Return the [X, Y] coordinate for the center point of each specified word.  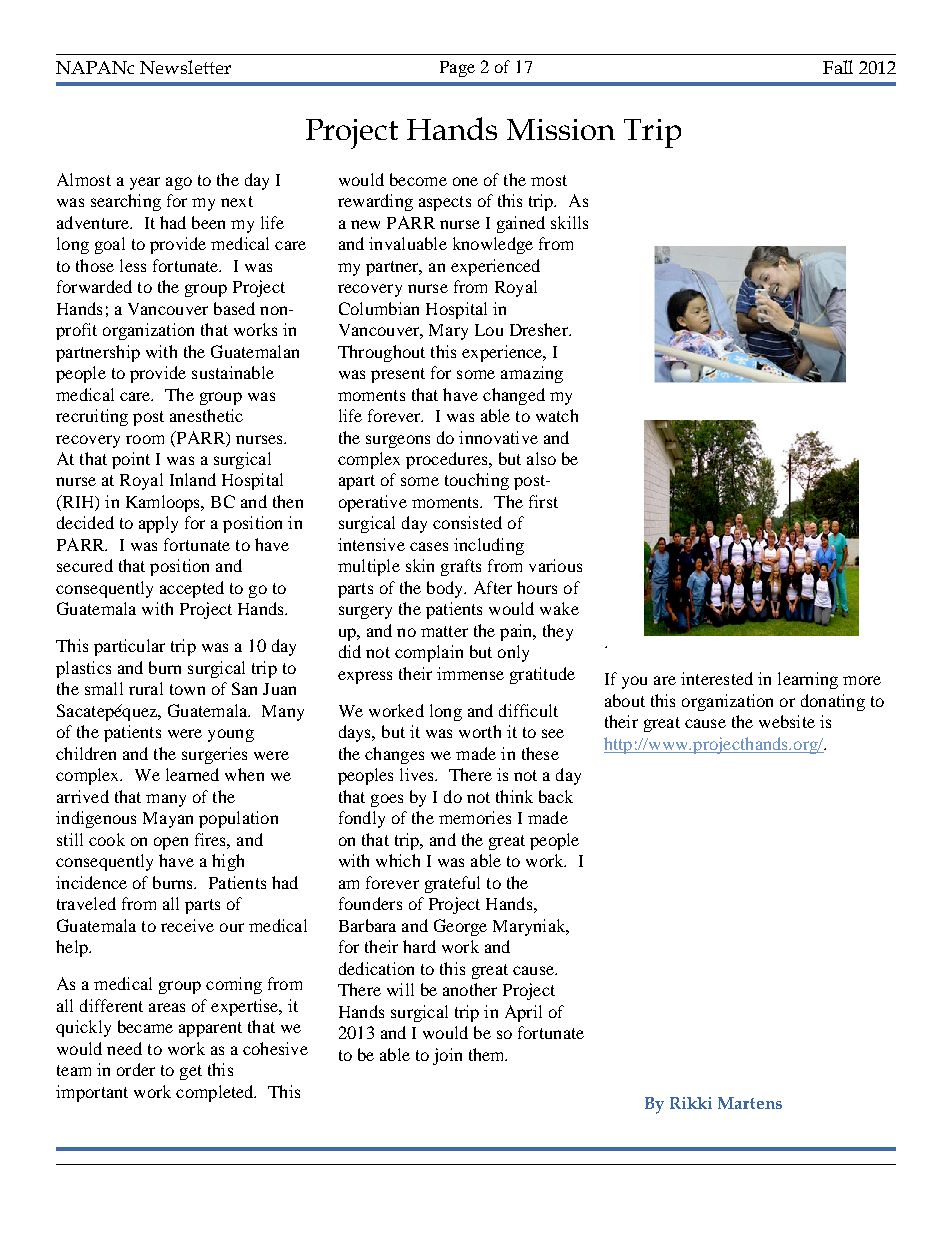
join [447, 1056]
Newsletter [185, 67]
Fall [838, 67]
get [191, 1072]
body [446, 589]
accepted [192, 589]
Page [457, 69]
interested [717, 678]
